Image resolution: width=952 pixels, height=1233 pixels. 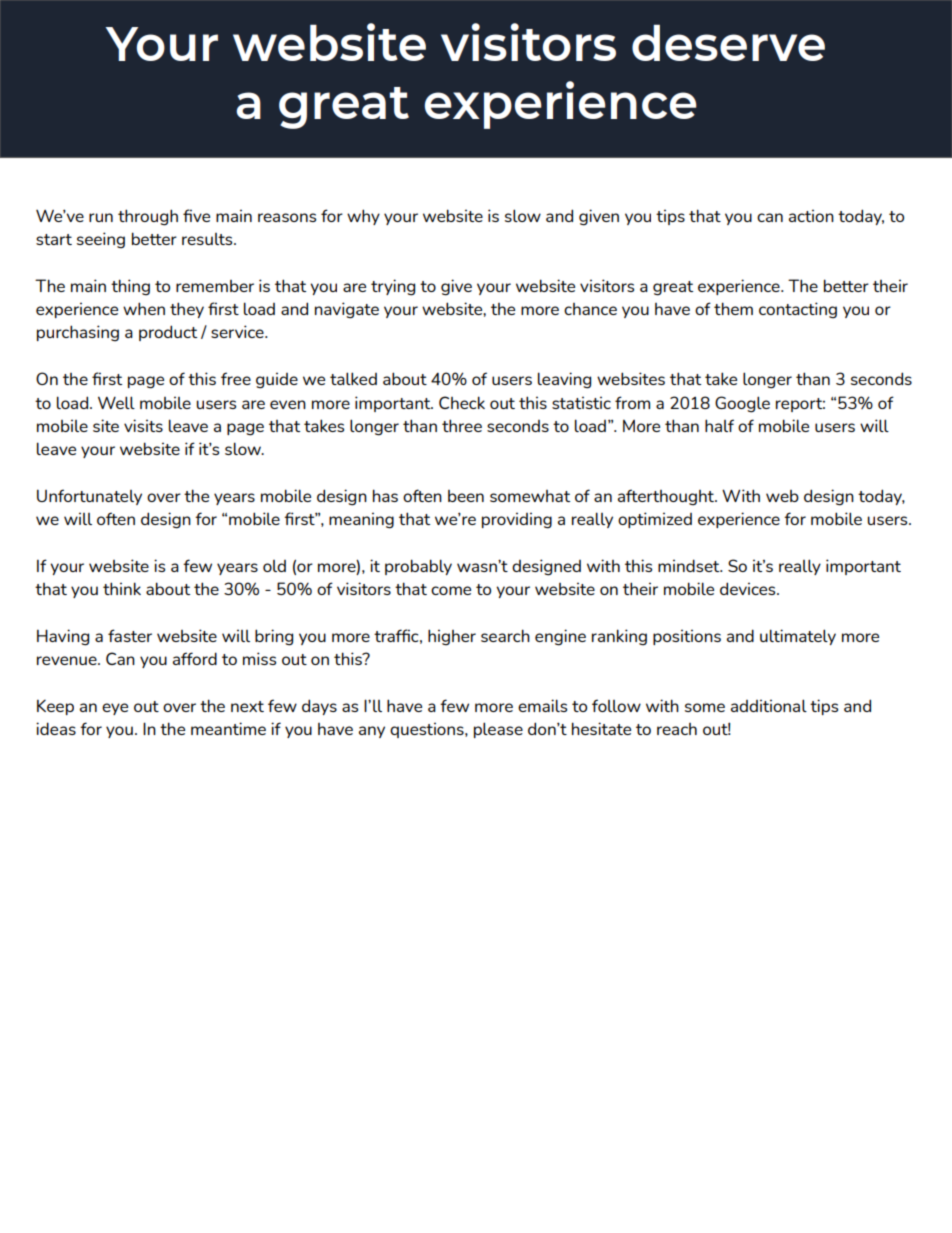 What do you see at coordinates (89, 497) in the document?
I see `Unfortunately` at bounding box center [89, 497].
